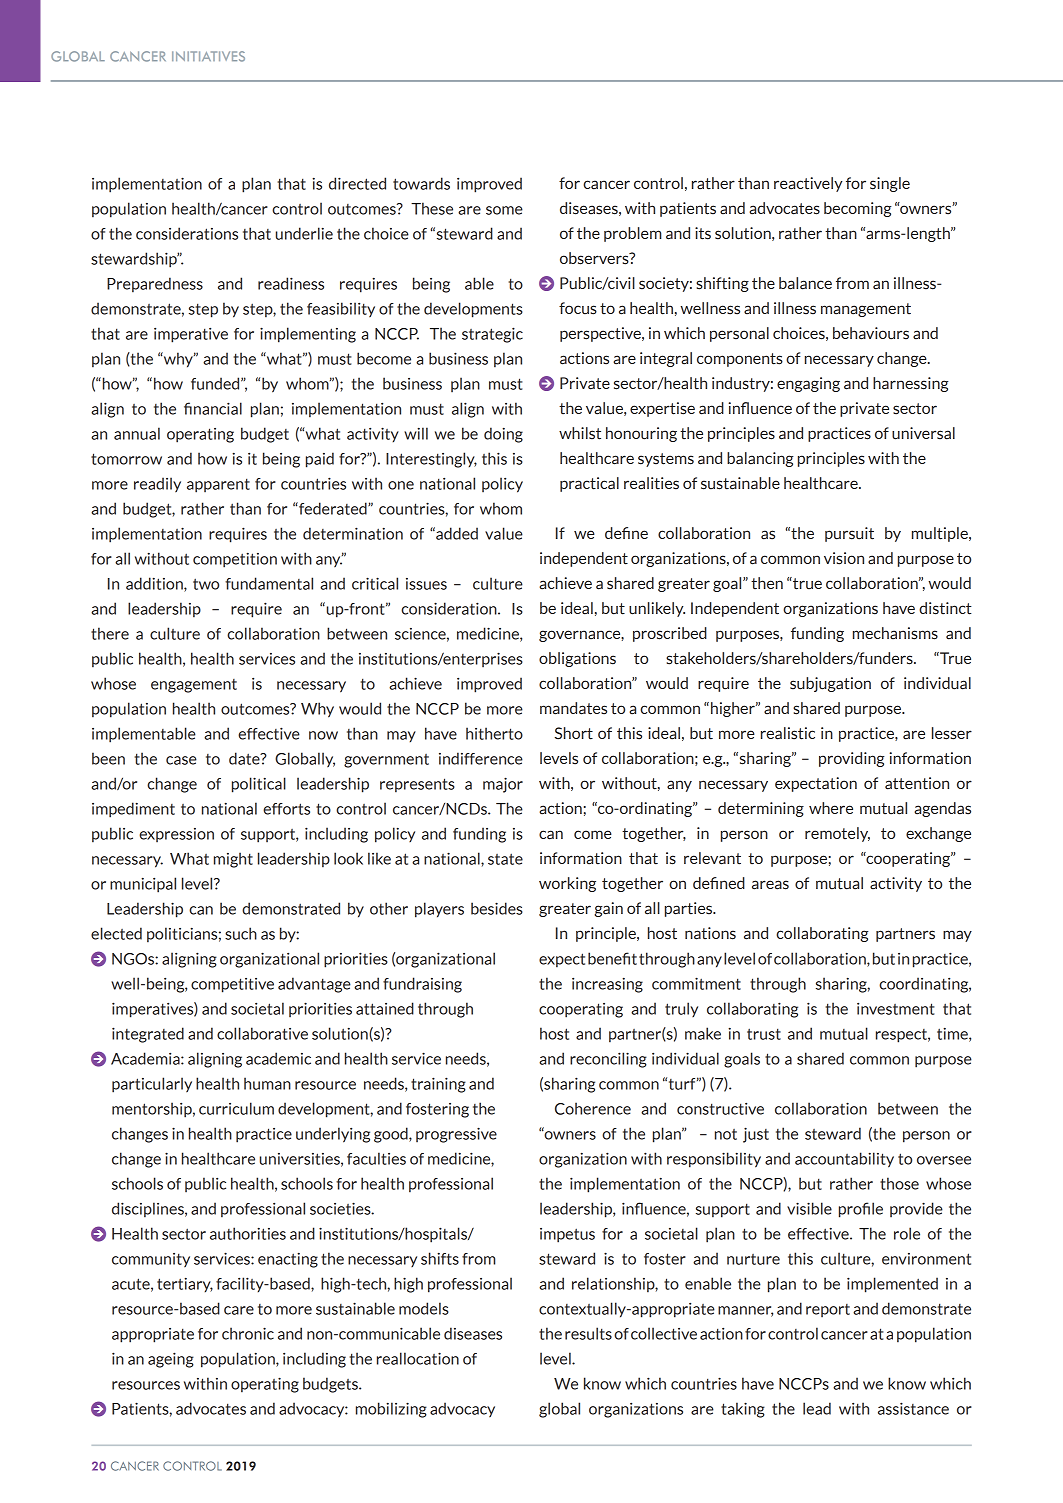  What do you see at coordinates (808, 384) in the page?
I see `engaging` at bounding box center [808, 384].
